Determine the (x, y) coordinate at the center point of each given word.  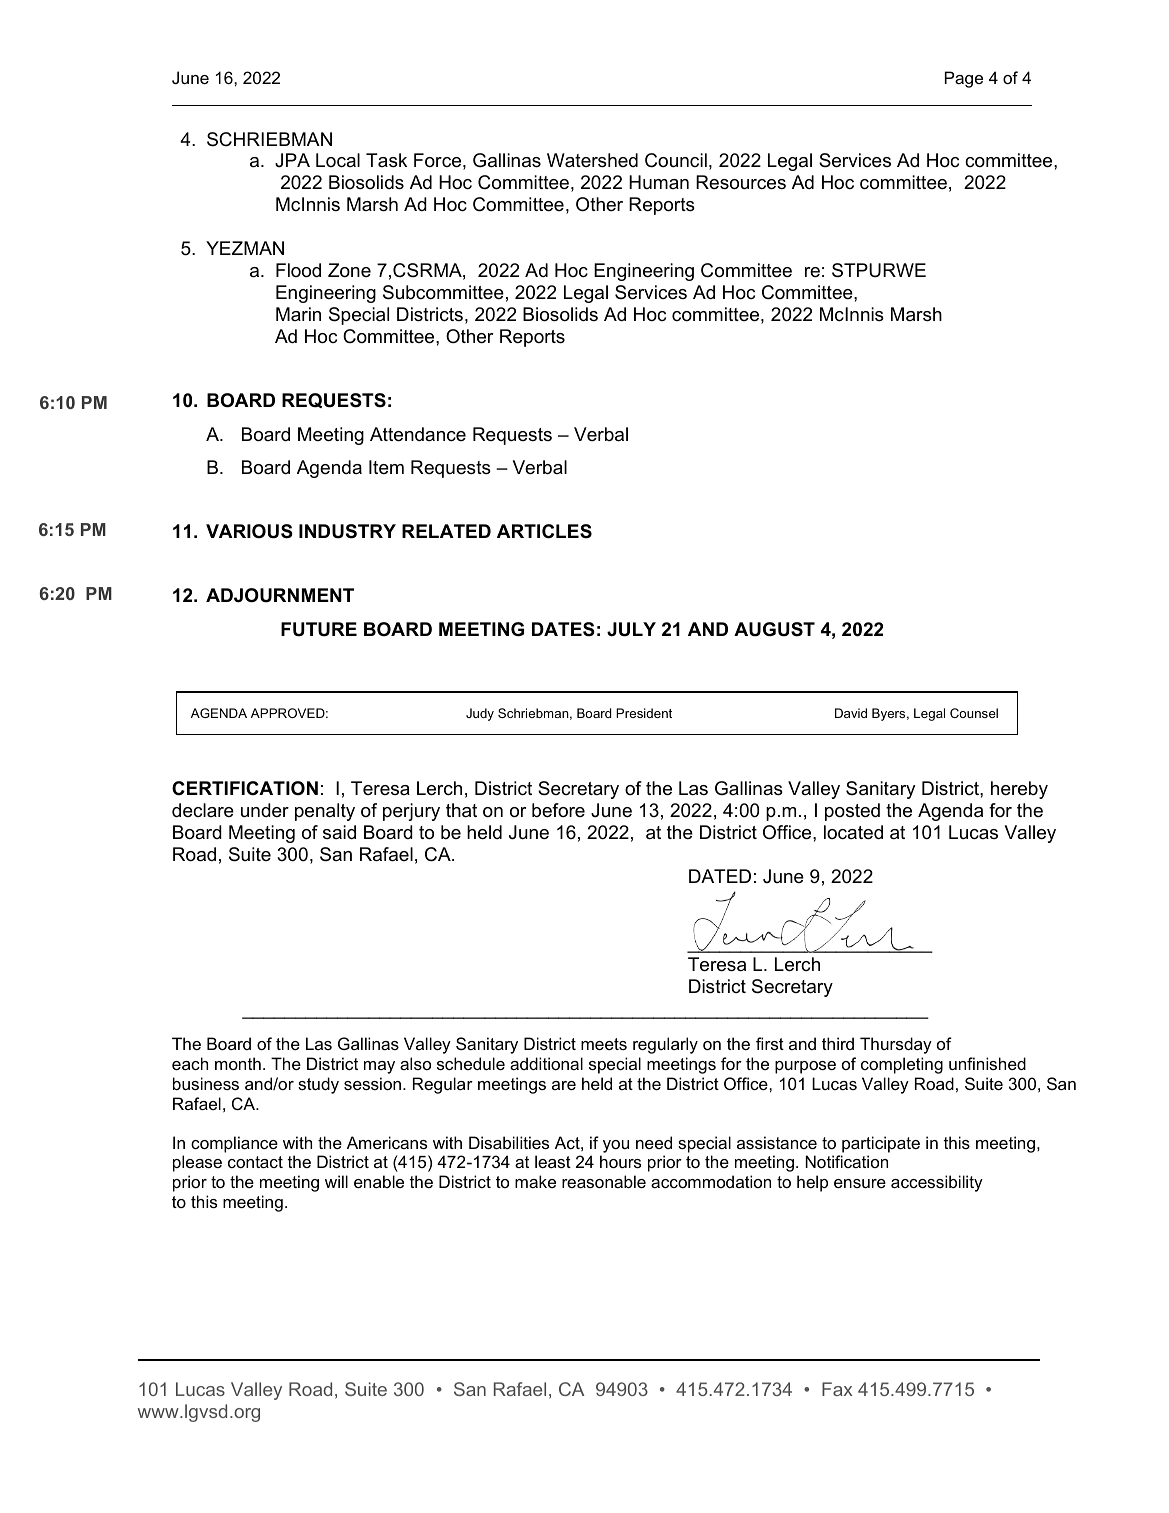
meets (604, 1044)
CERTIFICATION (245, 788)
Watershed (592, 160)
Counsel (974, 713)
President (644, 713)
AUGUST (774, 629)
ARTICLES (544, 531)
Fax (837, 1389)
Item (386, 467)
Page (964, 79)
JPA (292, 160)
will (336, 1181)
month (238, 1063)
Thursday (896, 1045)
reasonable (604, 1181)
